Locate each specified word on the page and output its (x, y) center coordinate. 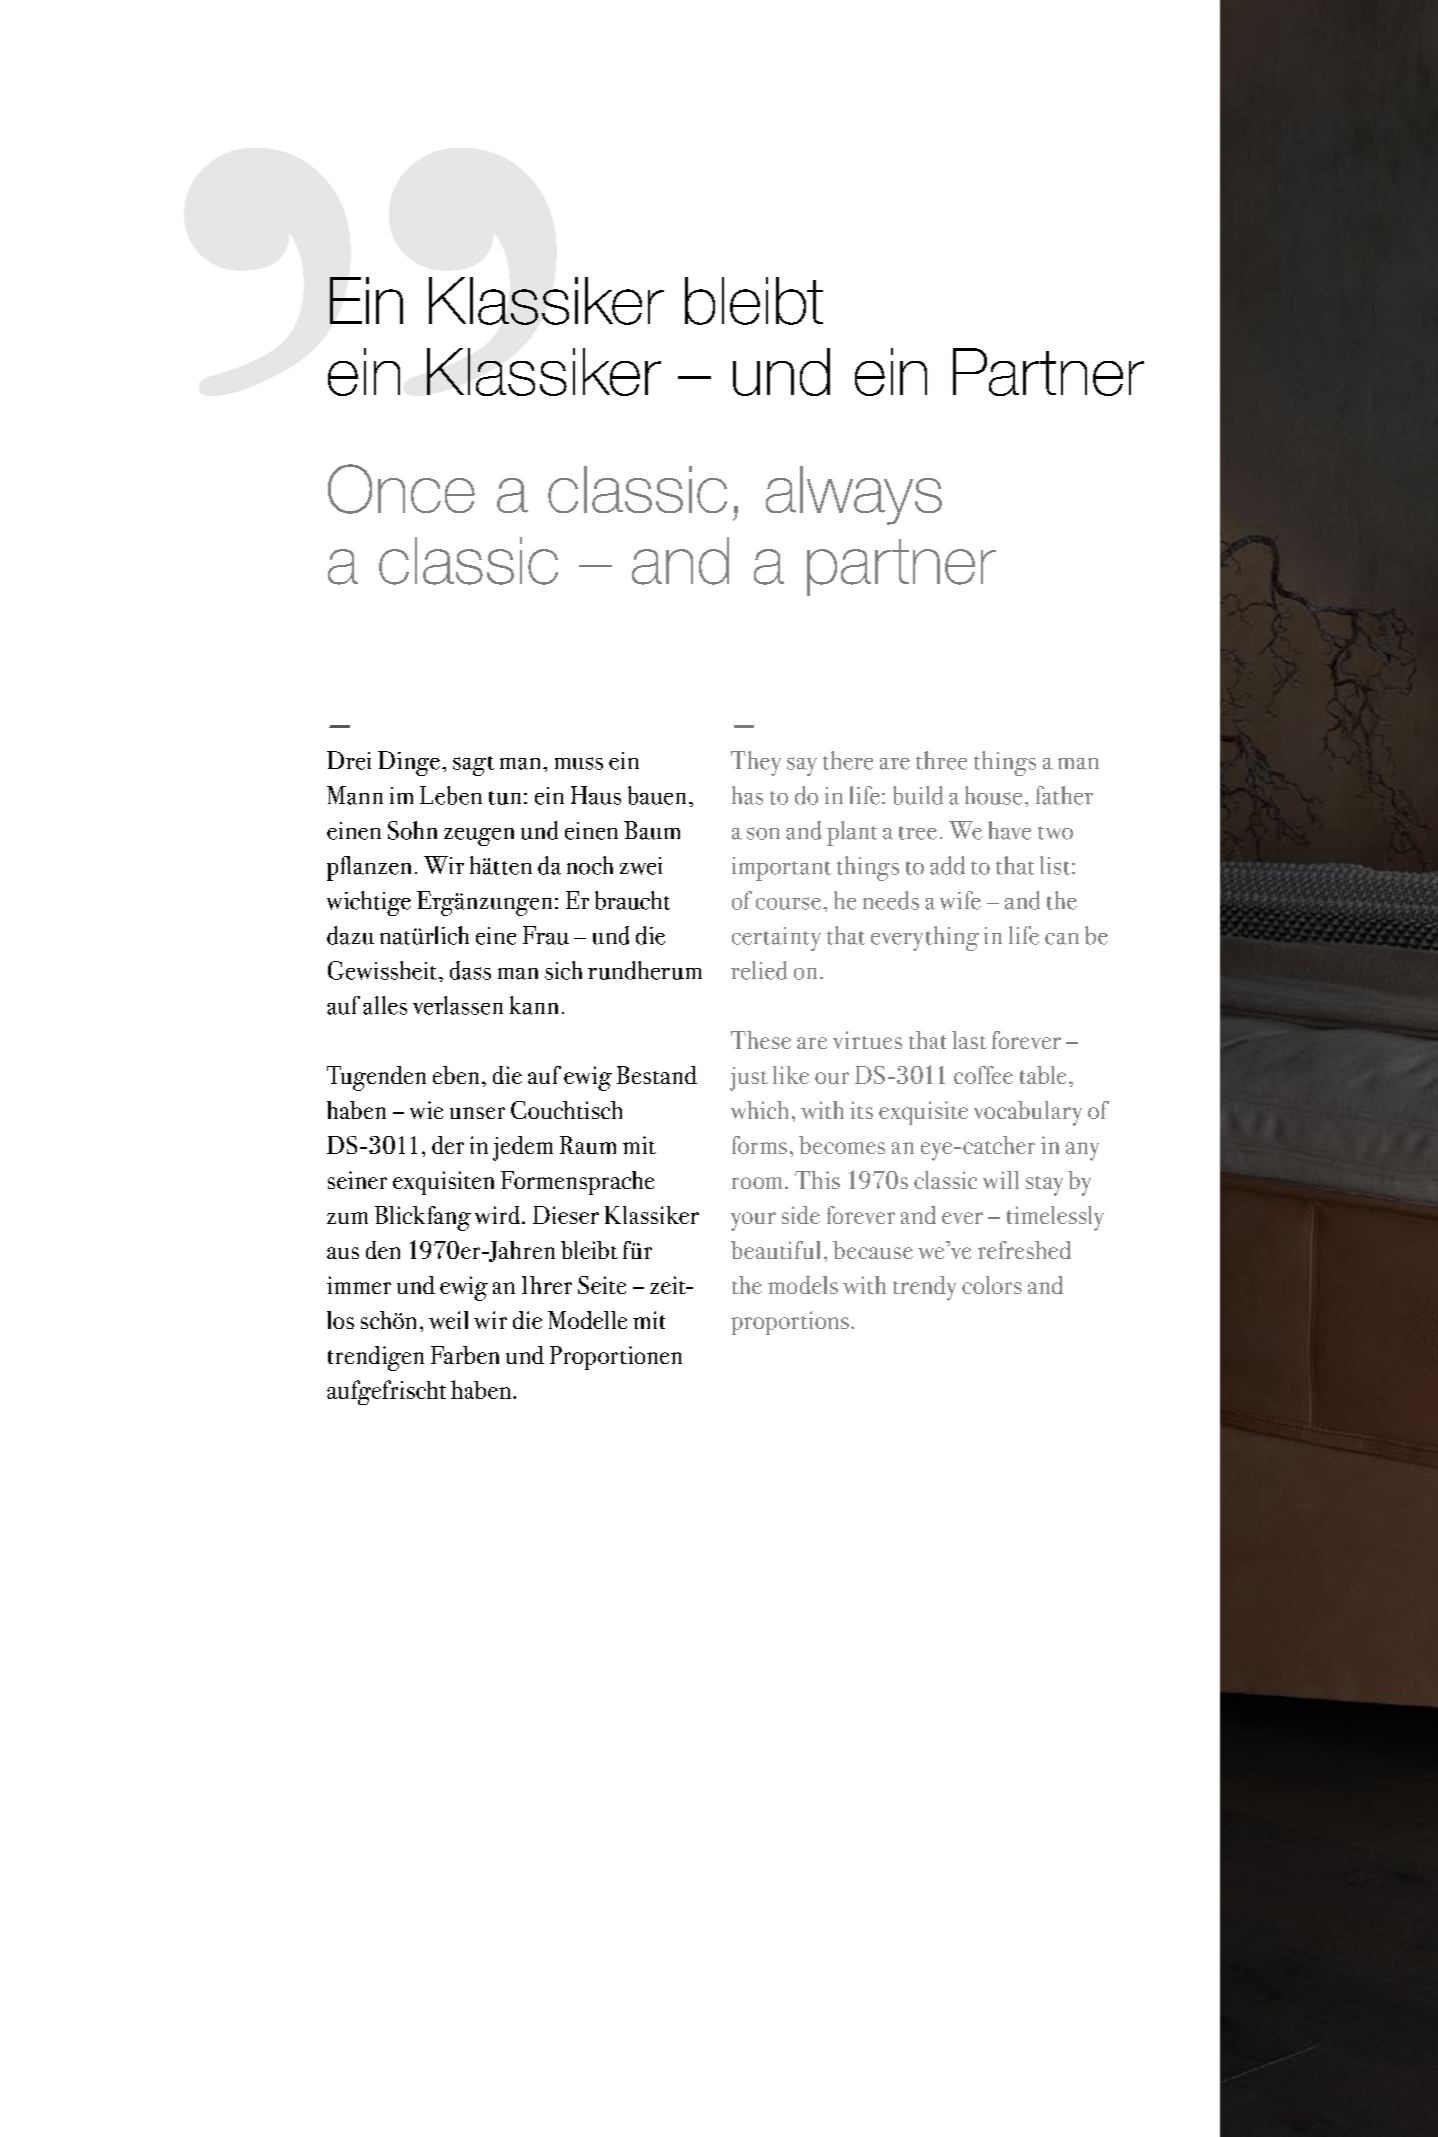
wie (426, 1110)
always (854, 495)
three (941, 760)
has (747, 795)
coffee (983, 1075)
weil (448, 1320)
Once (401, 489)
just (749, 1079)
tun (505, 798)
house (993, 795)
